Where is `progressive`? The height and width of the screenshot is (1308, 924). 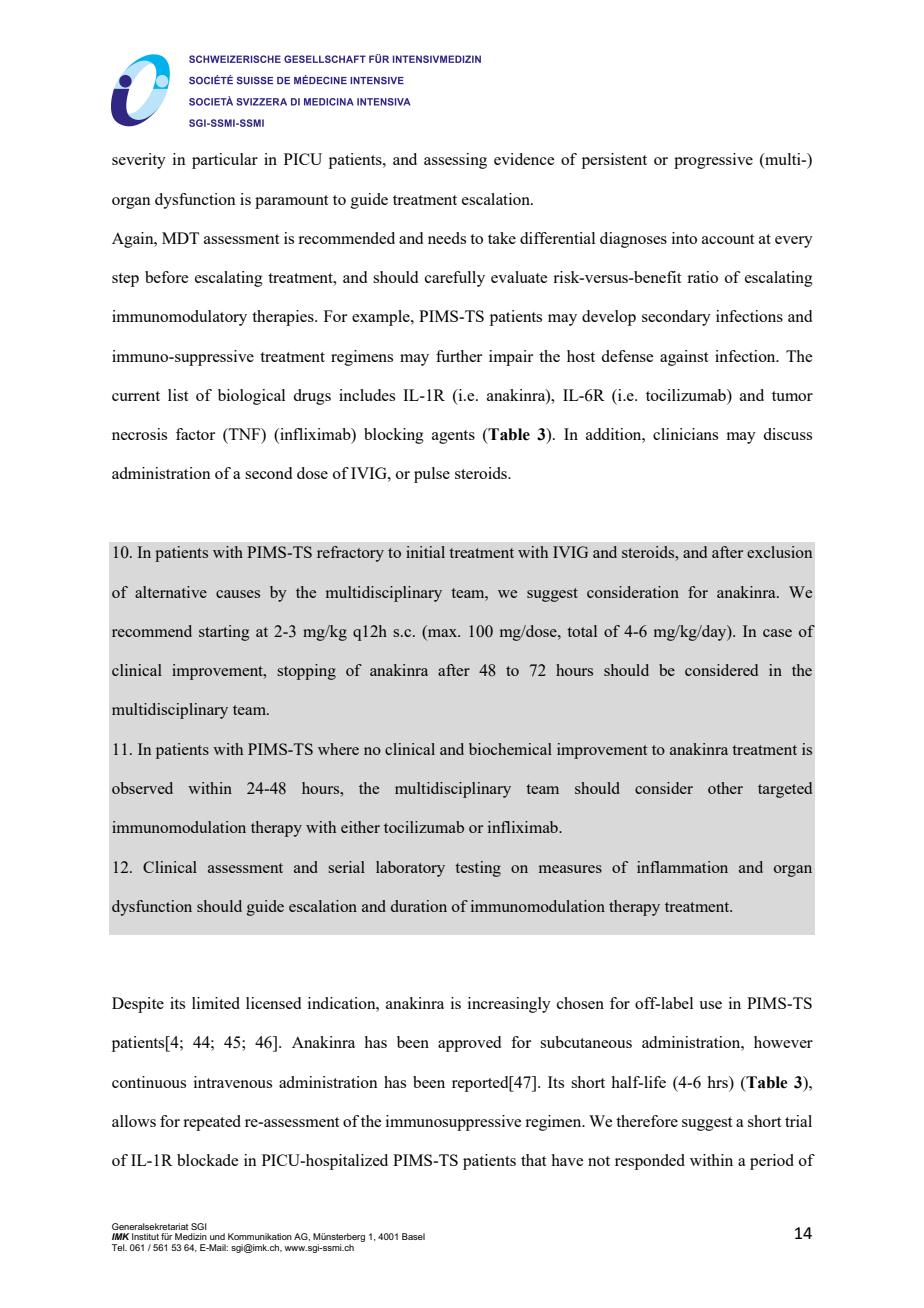 progressive is located at coordinates (713, 161).
